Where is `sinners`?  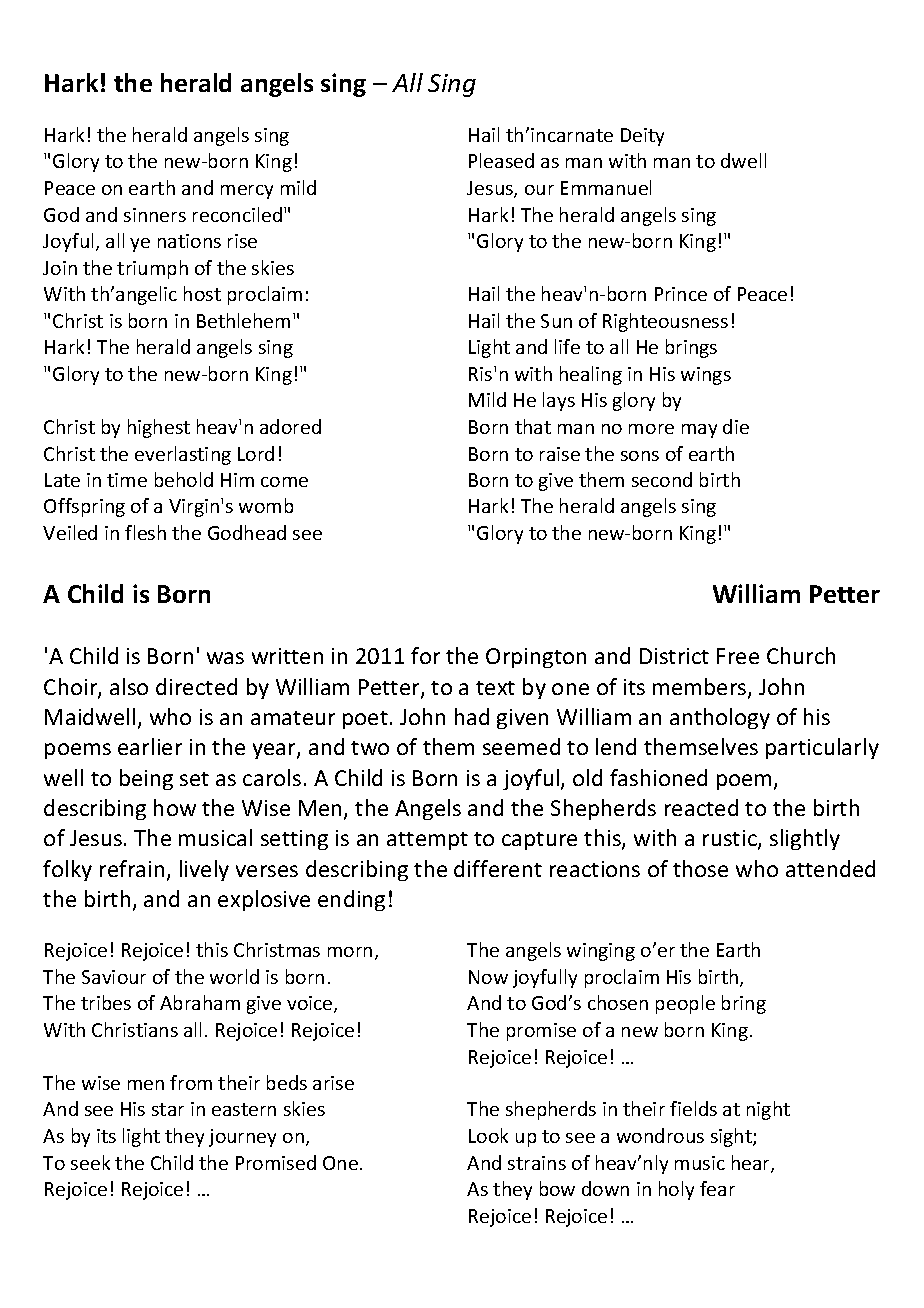 sinners is located at coordinates (155, 215).
